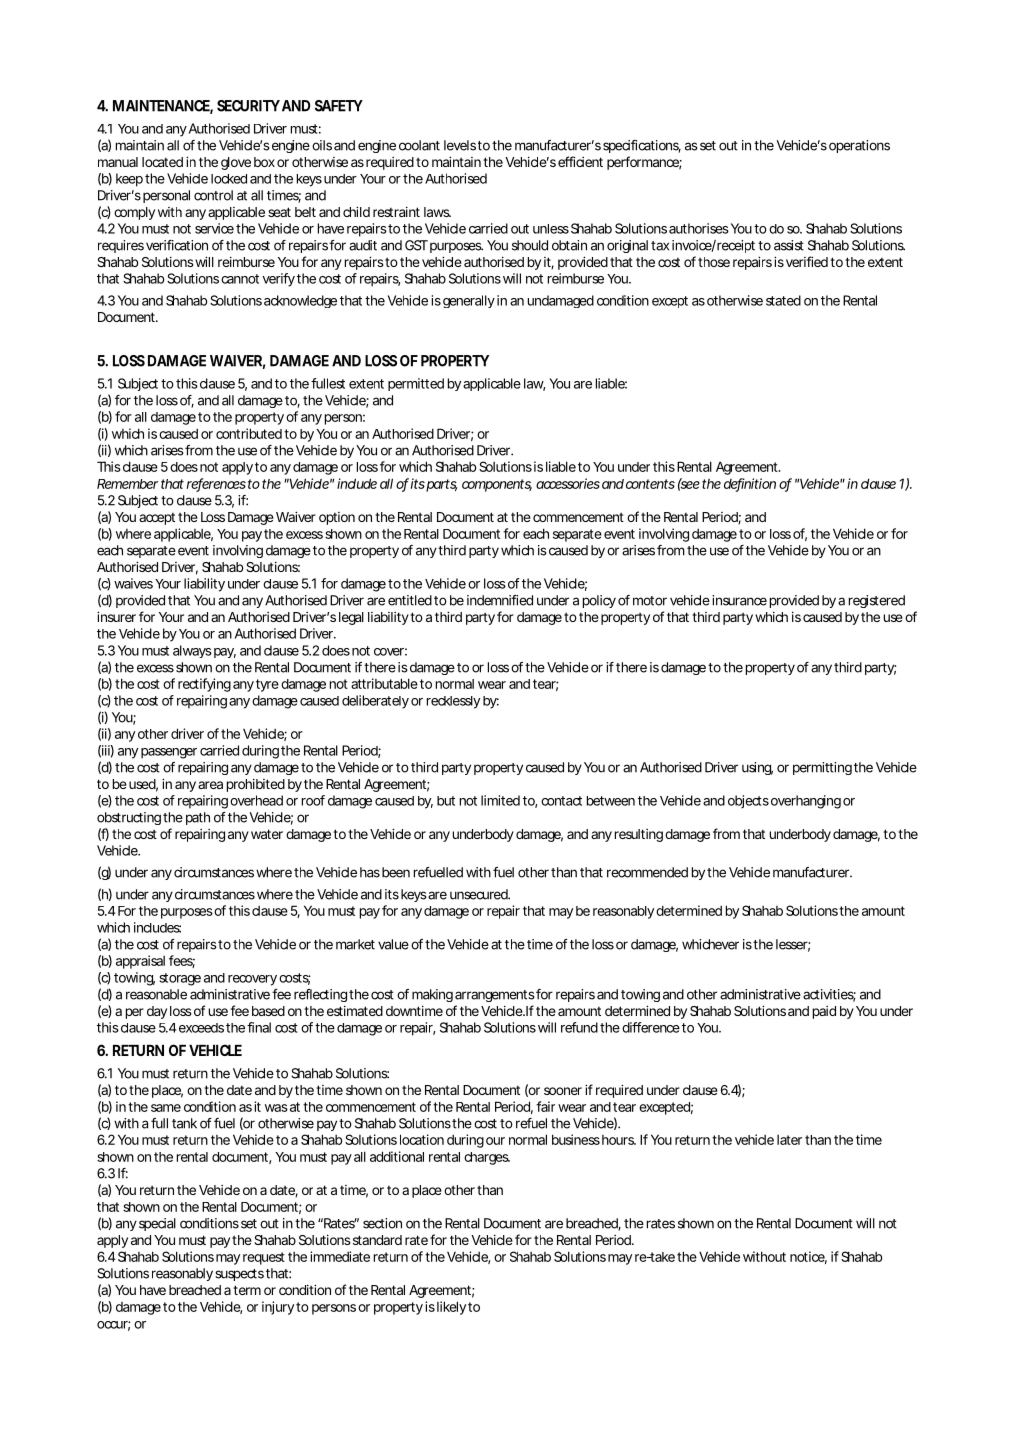 This image has height=1438, width=1017. What do you see at coordinates (500, 800) in the image?
I see `limited` at bounding box center [500, 800].
